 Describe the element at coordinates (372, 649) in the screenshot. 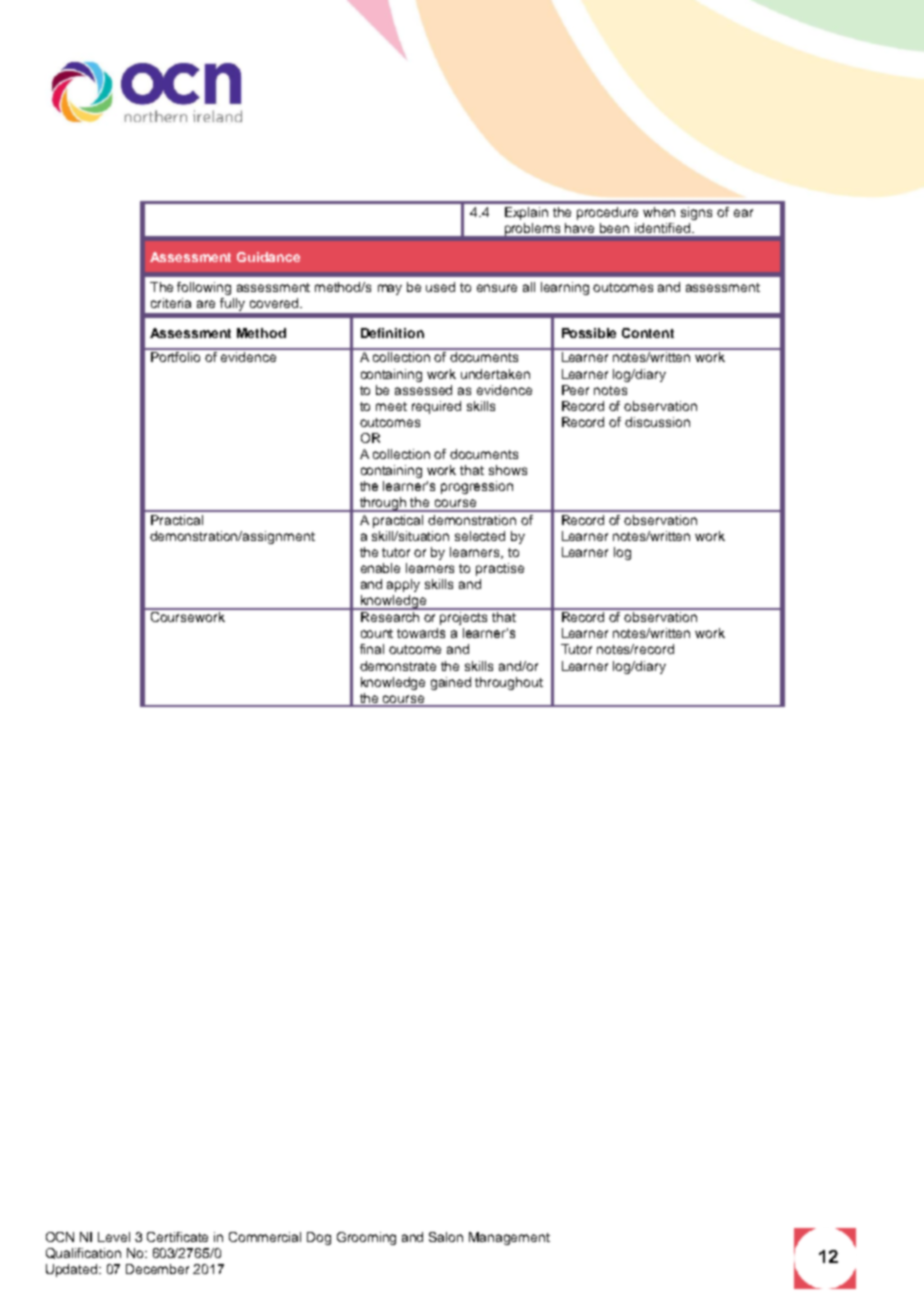

I see `final` at that location.
